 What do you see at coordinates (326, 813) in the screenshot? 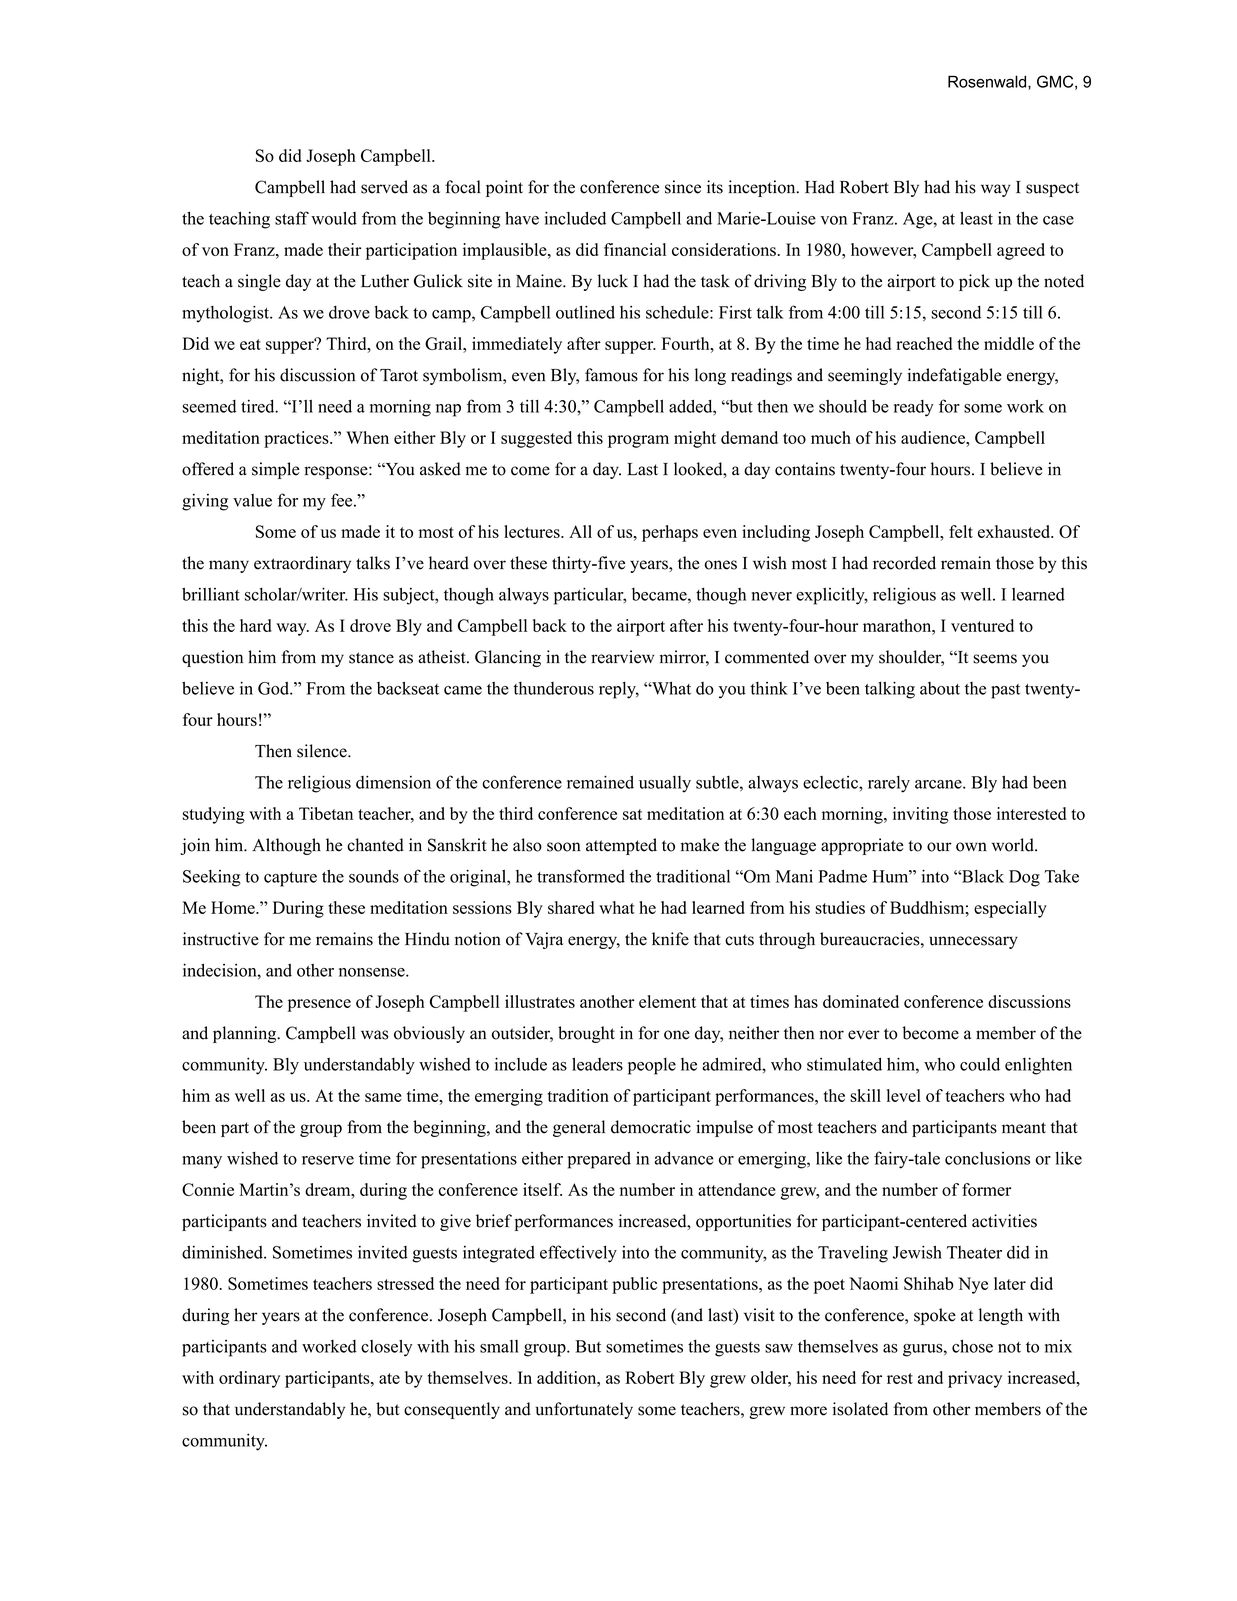
I see `Tibetan` at bounding box center [326, 813].
